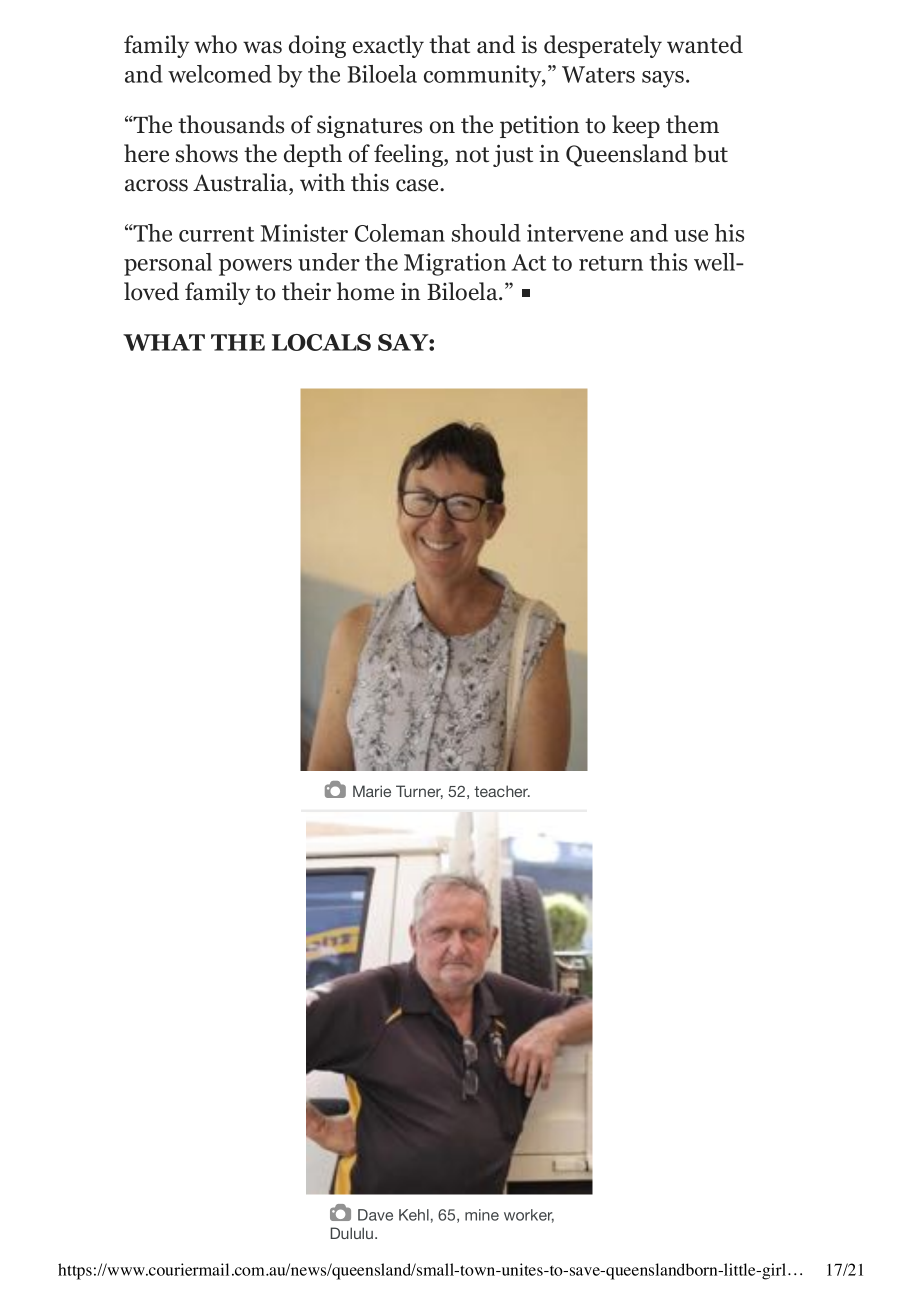 Image resolution: width=924 pixels, height=1313 pixels. Describe the element at coordinates (372, 791) in the document. I see `Marie` at that location.
